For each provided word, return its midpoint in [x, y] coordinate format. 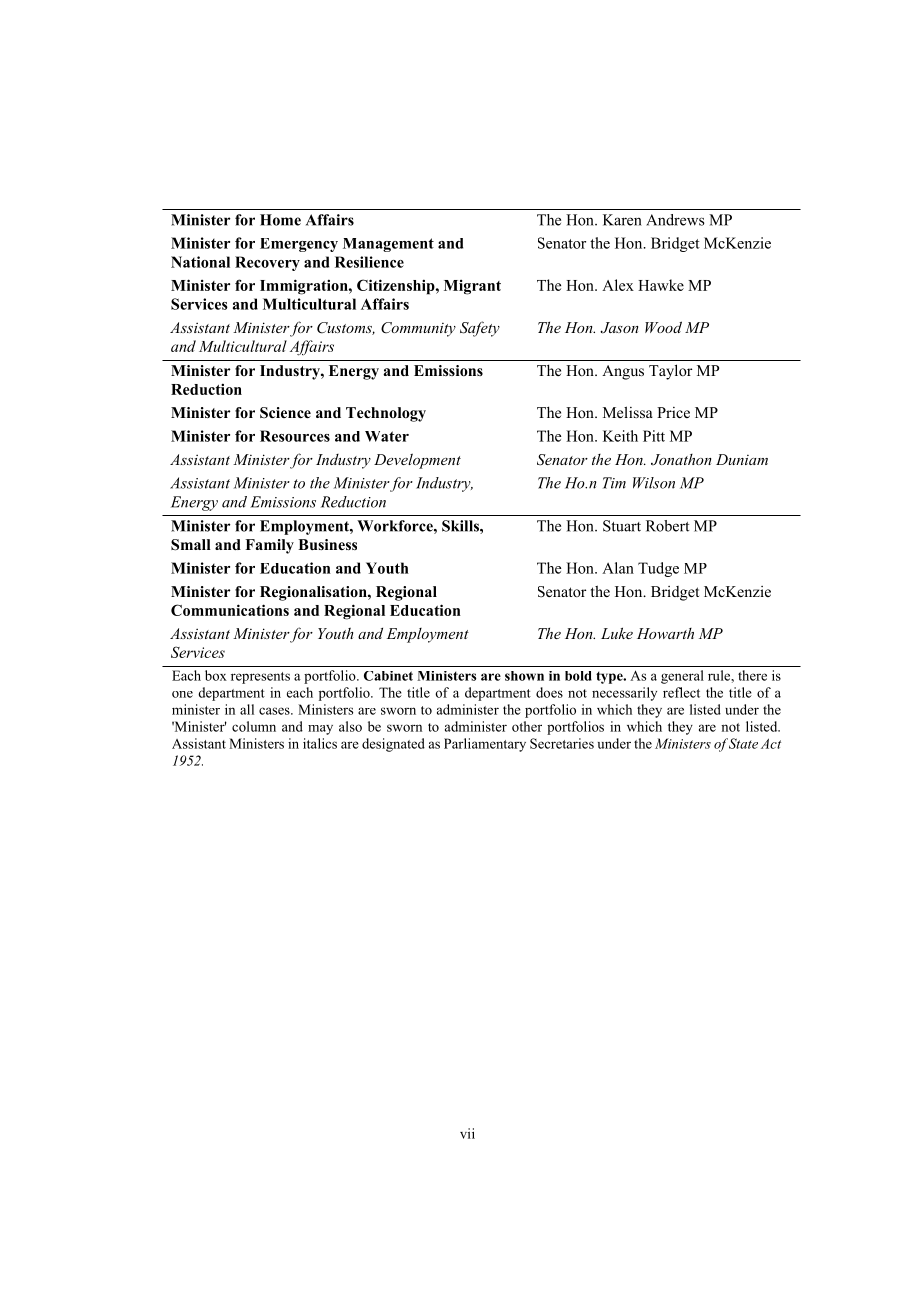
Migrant [472, 287]
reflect [681, 692]
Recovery [267, 263]
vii [467, 1133]
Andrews [675, 220]
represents [260, 678]
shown [524, 676]
